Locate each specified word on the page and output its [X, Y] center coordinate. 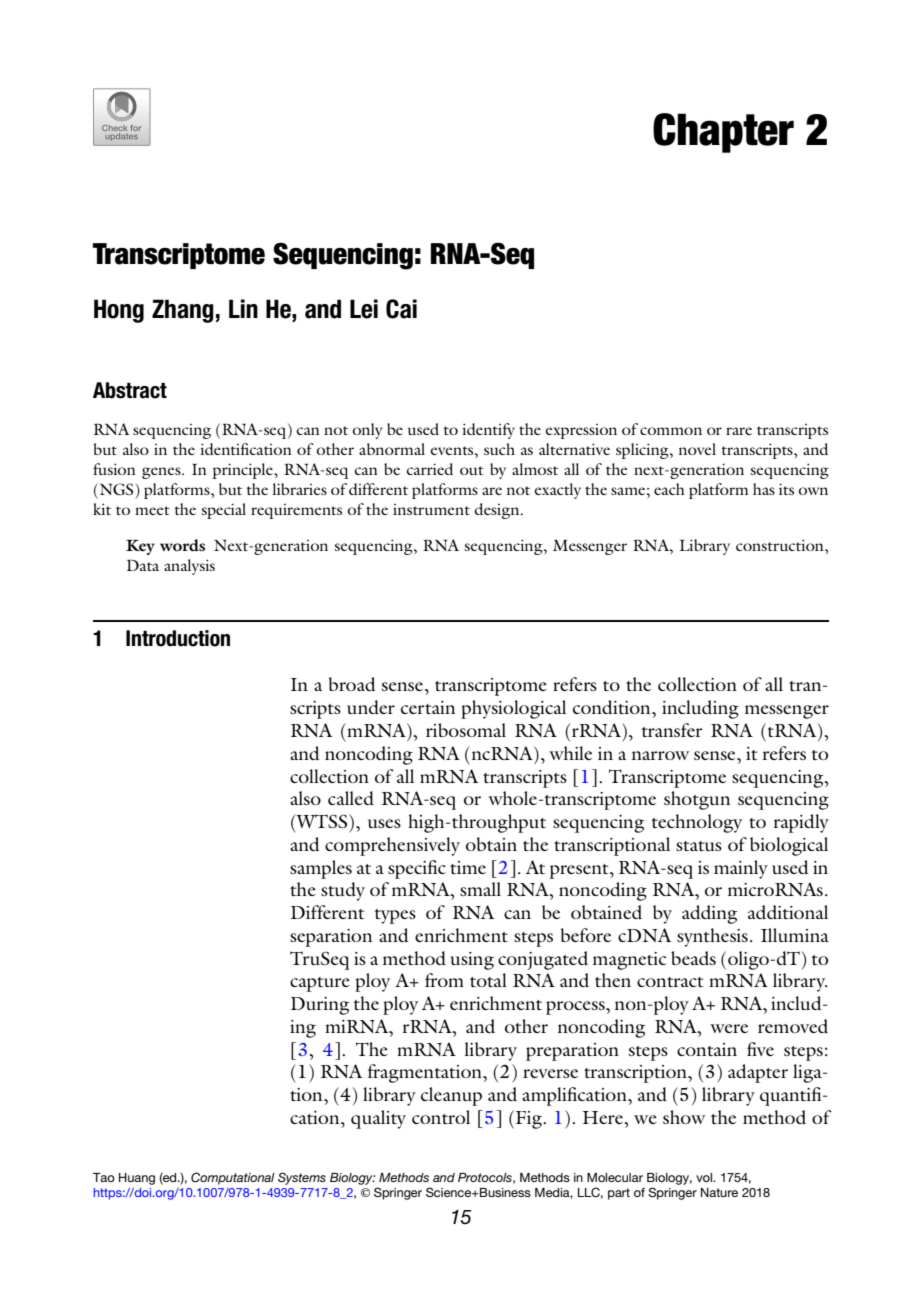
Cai [401, 309]
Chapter [723, 133]
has [764, 489]
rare [739, 431]
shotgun [697, 800]
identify [488, 431]
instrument [431, 509]
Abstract [130, 390]
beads [693, 958]
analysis [189, 567]
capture [320, 984]
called [351, 798]
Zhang [183, 311]
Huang [137, 1179]
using [472, 961]
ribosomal [466, 730]
